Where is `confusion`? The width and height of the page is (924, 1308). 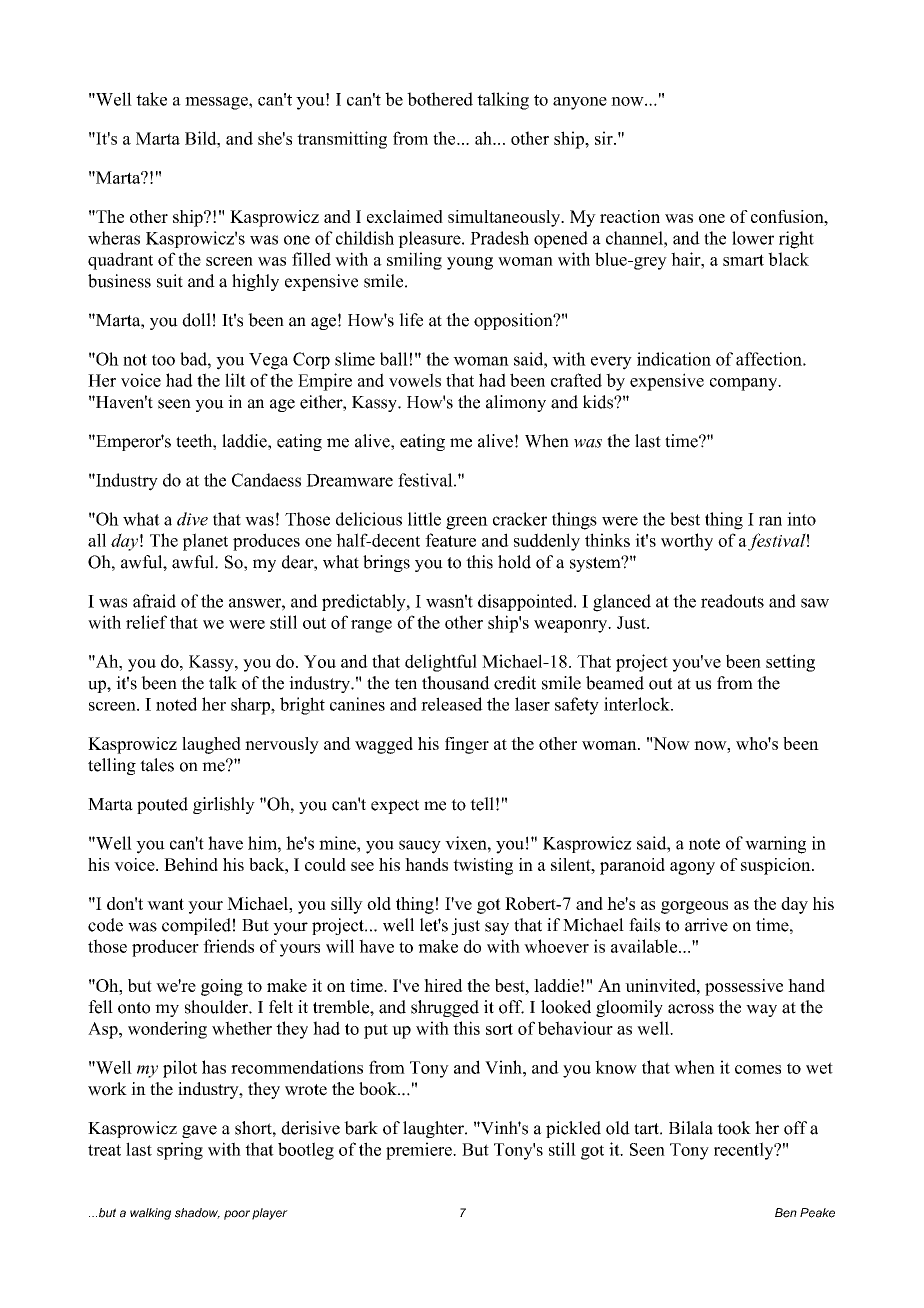
confusion is located at coordinates (788, 216).
